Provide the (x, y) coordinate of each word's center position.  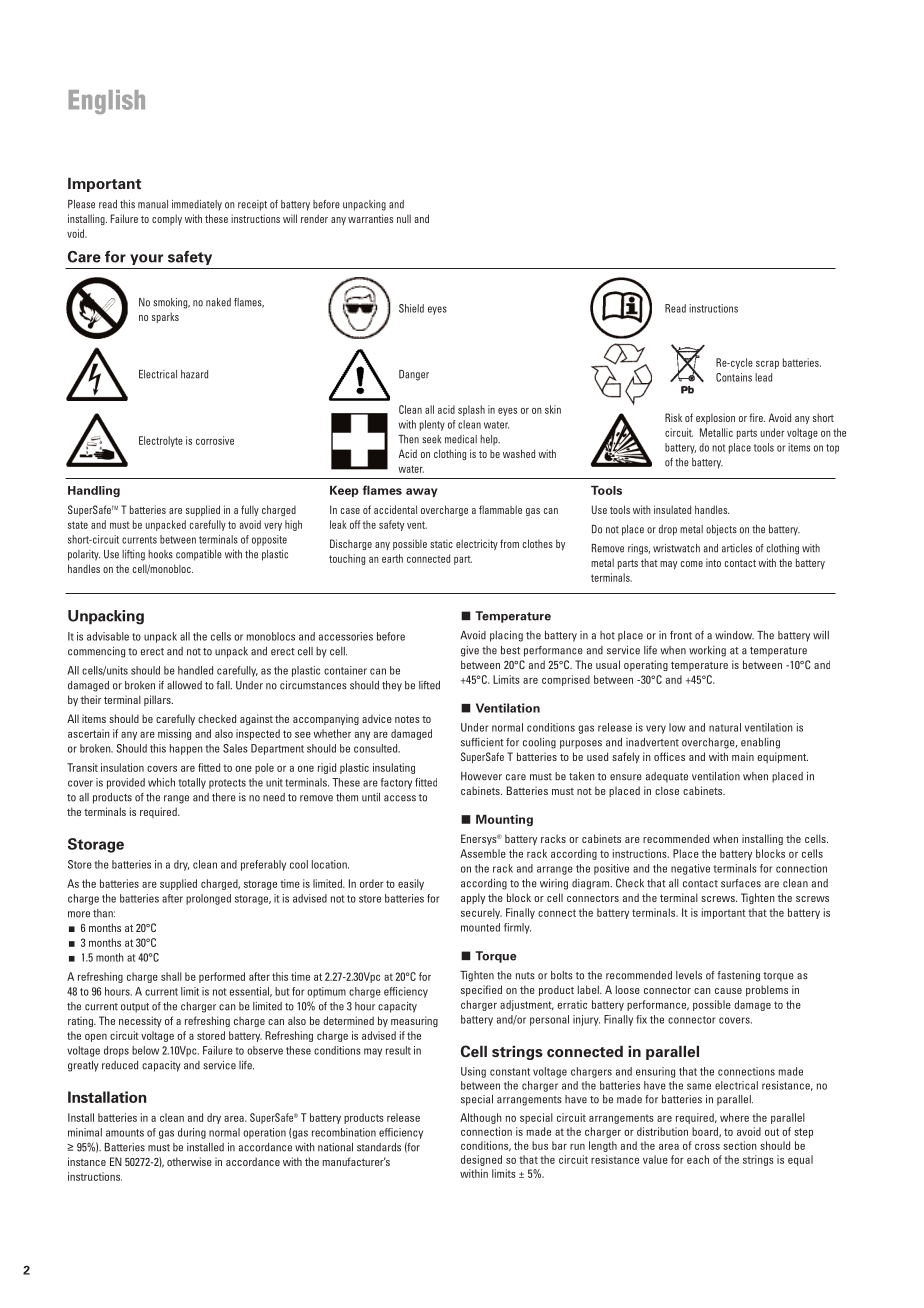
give (470, 651)
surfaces (741, 883)
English (107, 102)
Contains (734, 377)
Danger (414, 375)
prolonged (208, 899)
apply (473, 898)
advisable (108, 636)
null (404, 218)
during (192, 1133)
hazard (194, 374)
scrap (767, 365)
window (734, 635)
